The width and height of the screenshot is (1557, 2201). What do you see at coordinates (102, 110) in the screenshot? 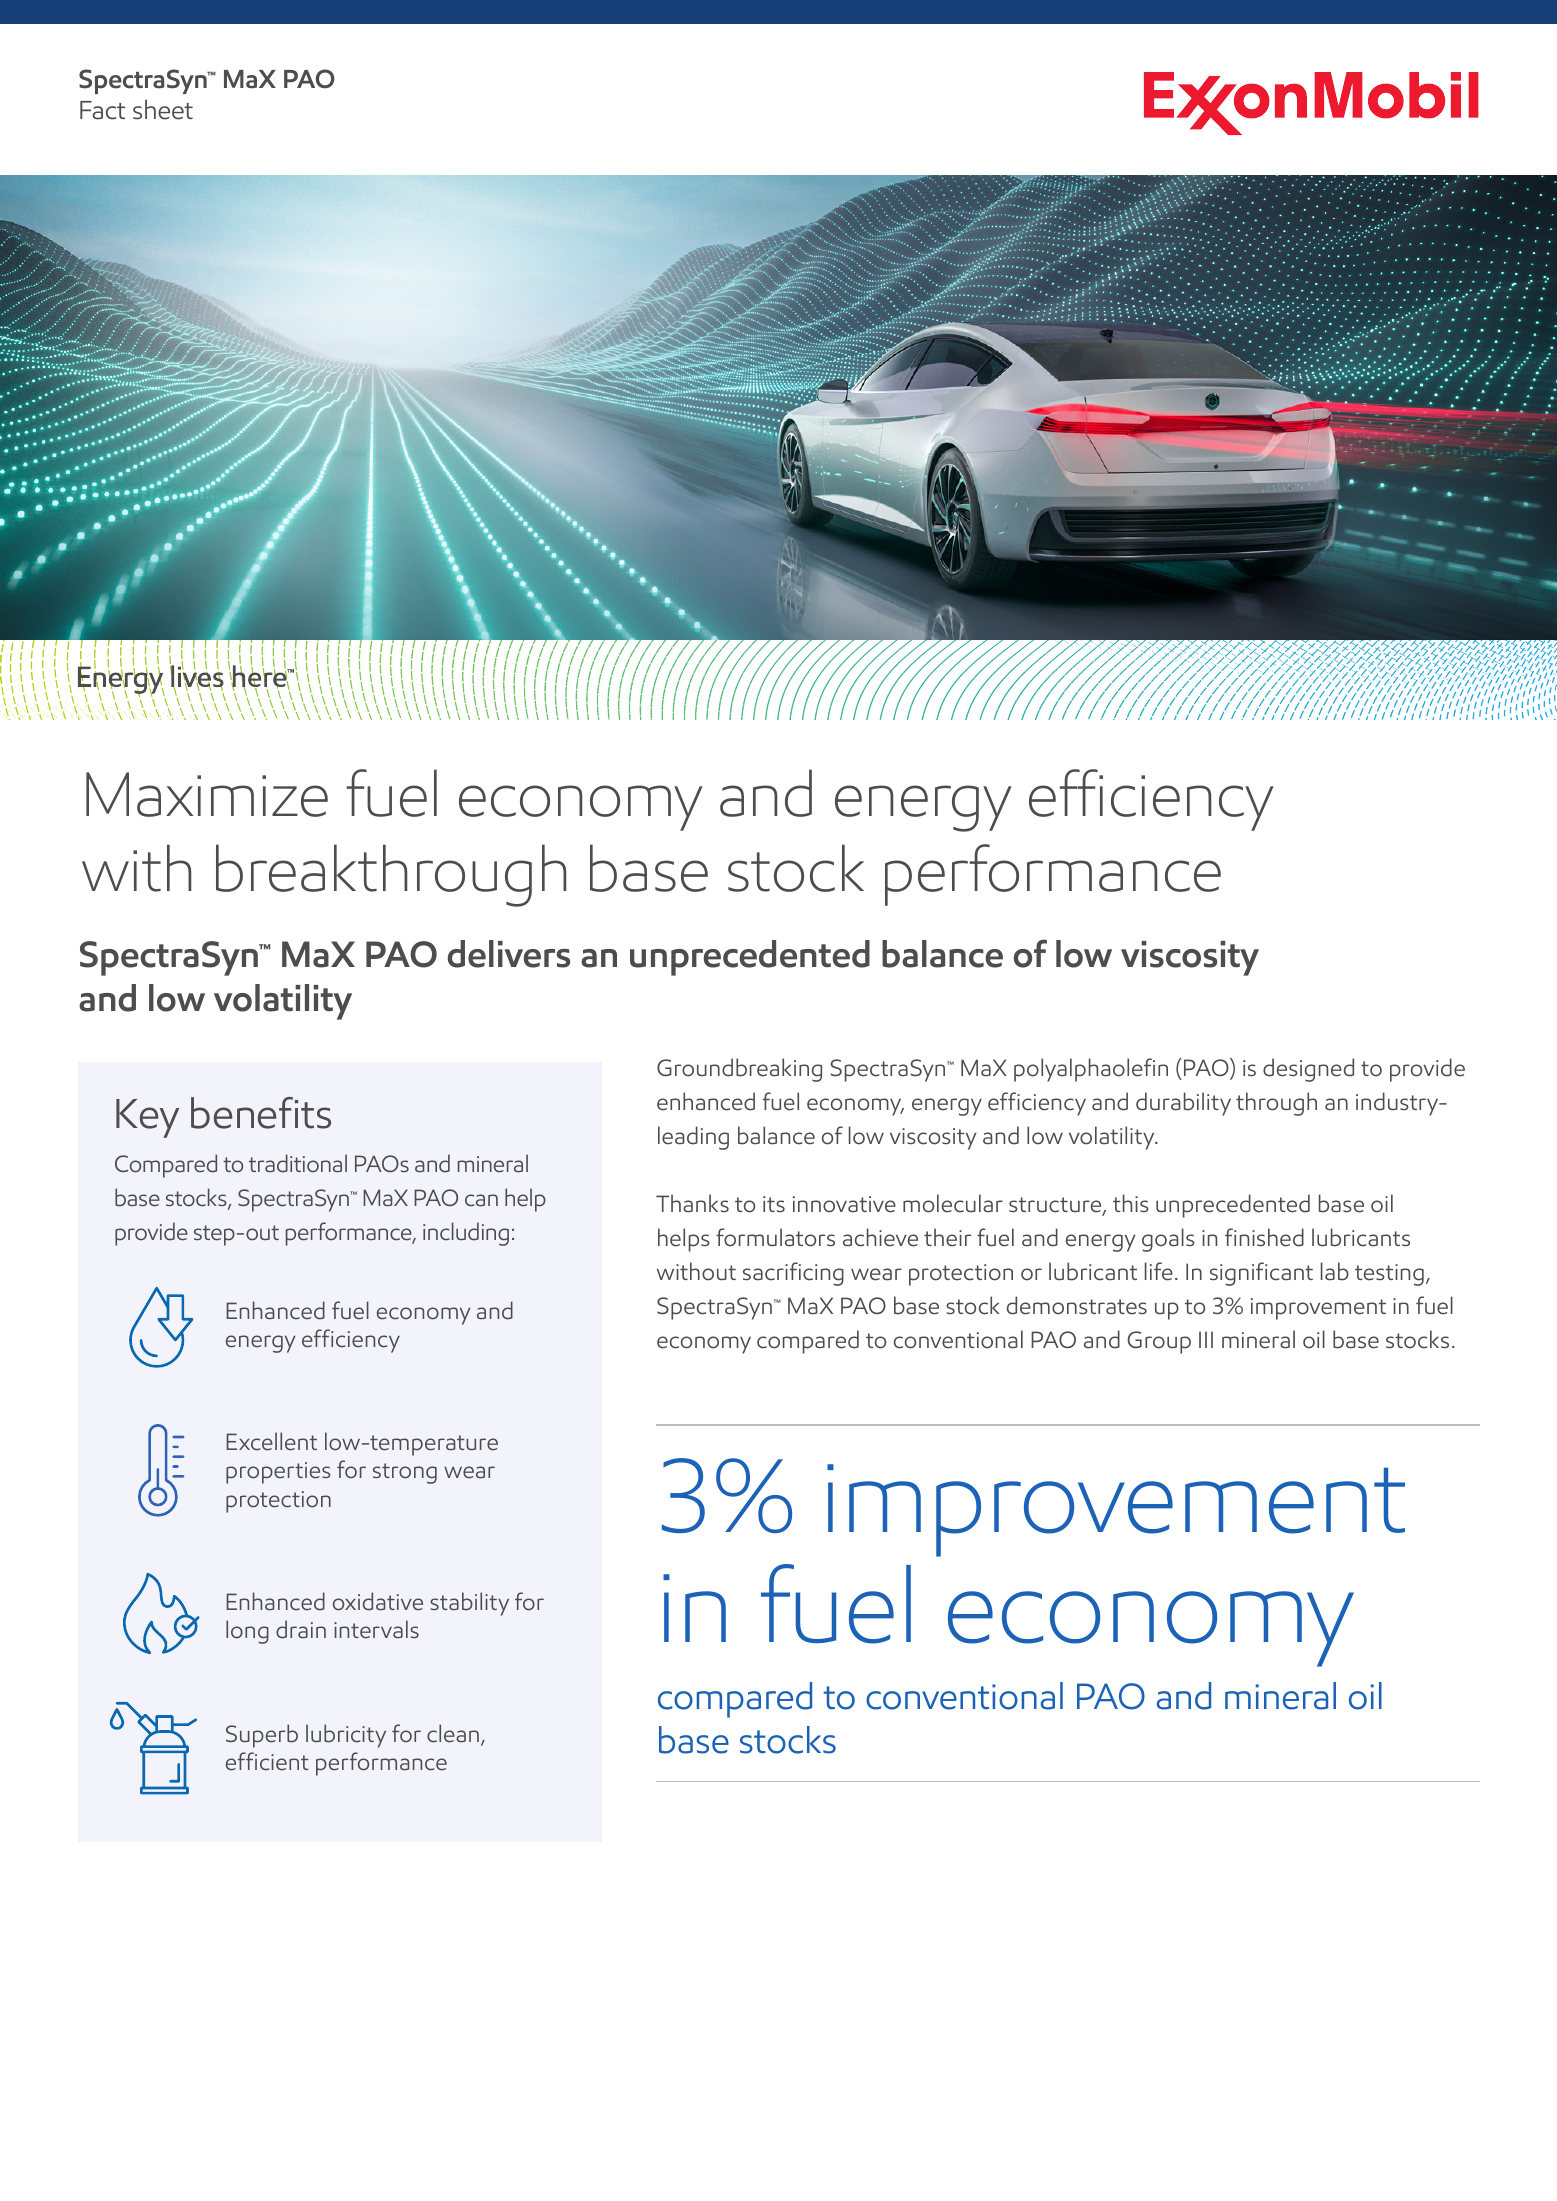
I see `Fact` at bounding box center [102, 110].
